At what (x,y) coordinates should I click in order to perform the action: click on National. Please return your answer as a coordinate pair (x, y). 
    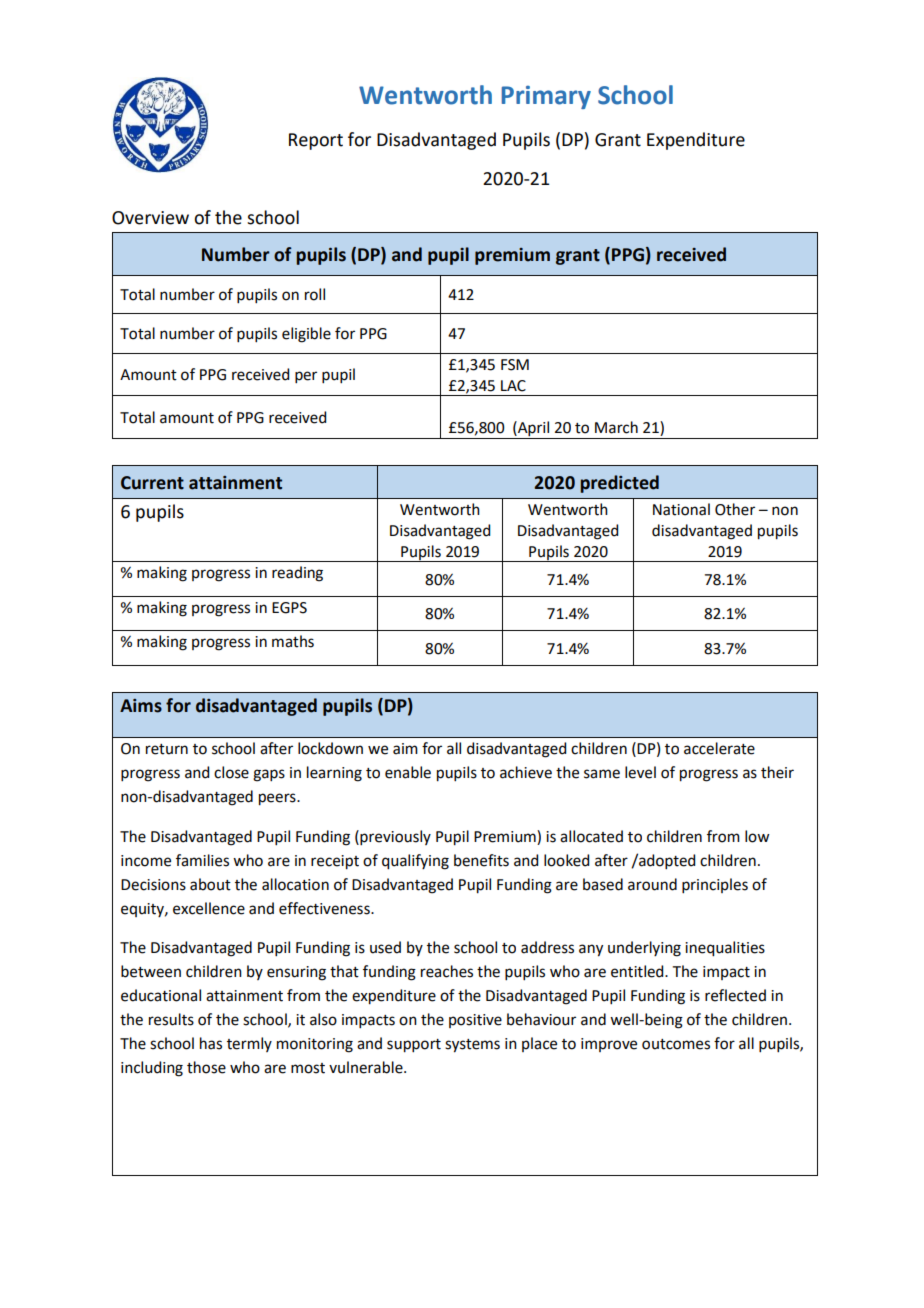
    Looking at the image, I should click on (681, 509).
